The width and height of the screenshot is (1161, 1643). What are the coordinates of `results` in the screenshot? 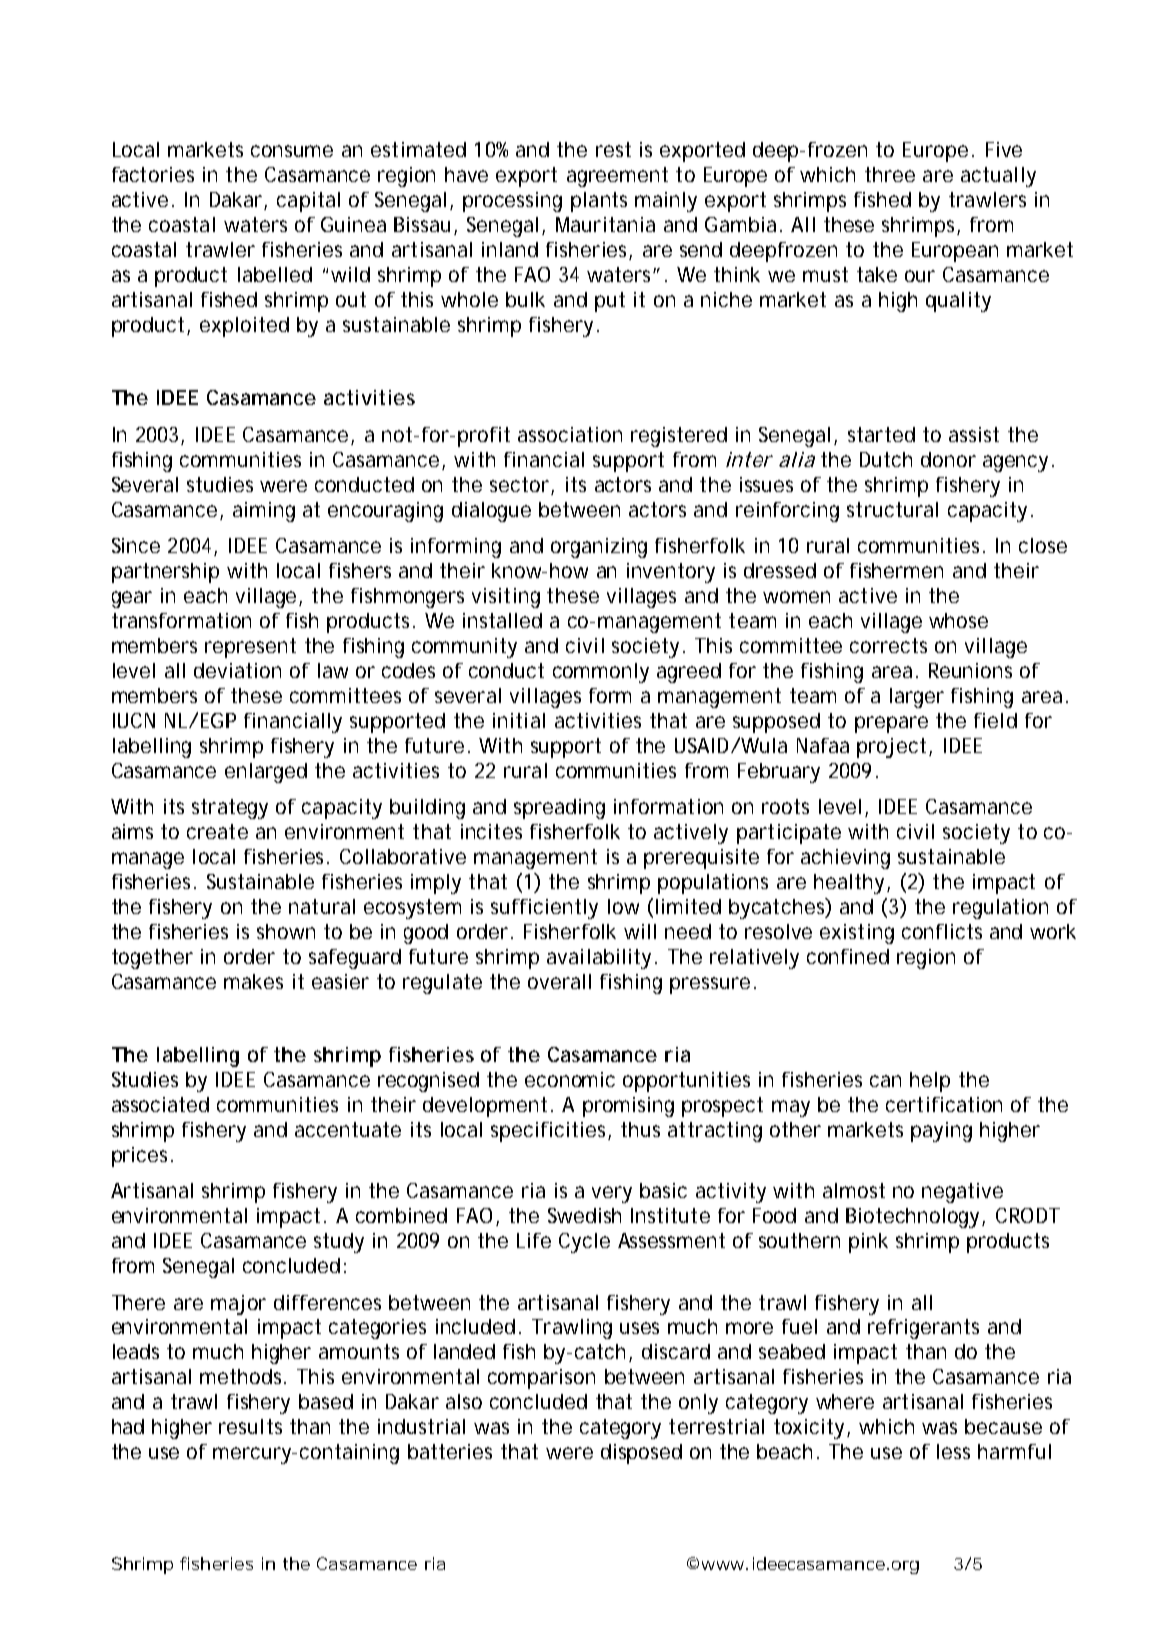 It's located at (250, 1426).
